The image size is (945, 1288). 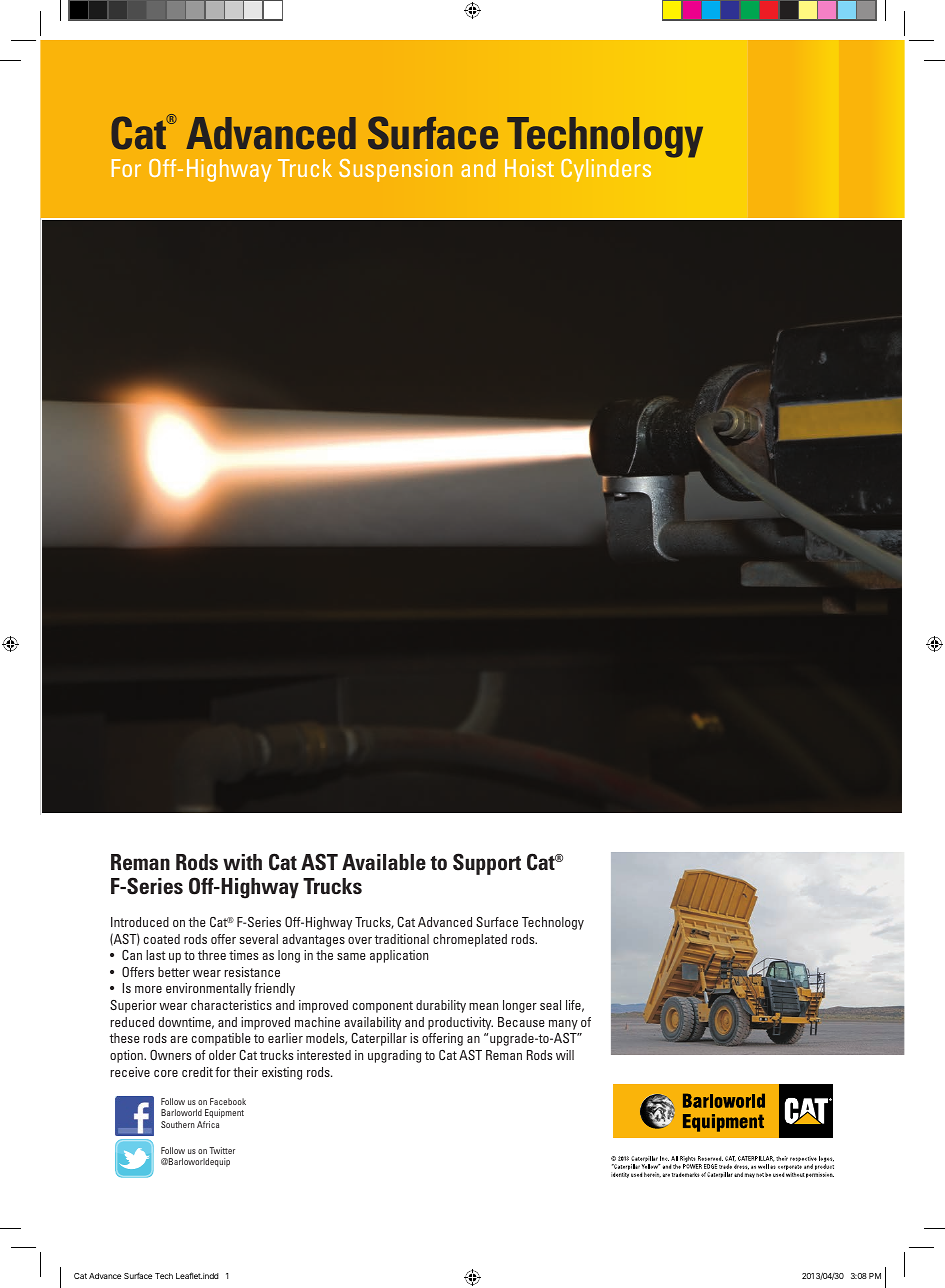 I want to click on Hoist, so click(x=529, y=168).
